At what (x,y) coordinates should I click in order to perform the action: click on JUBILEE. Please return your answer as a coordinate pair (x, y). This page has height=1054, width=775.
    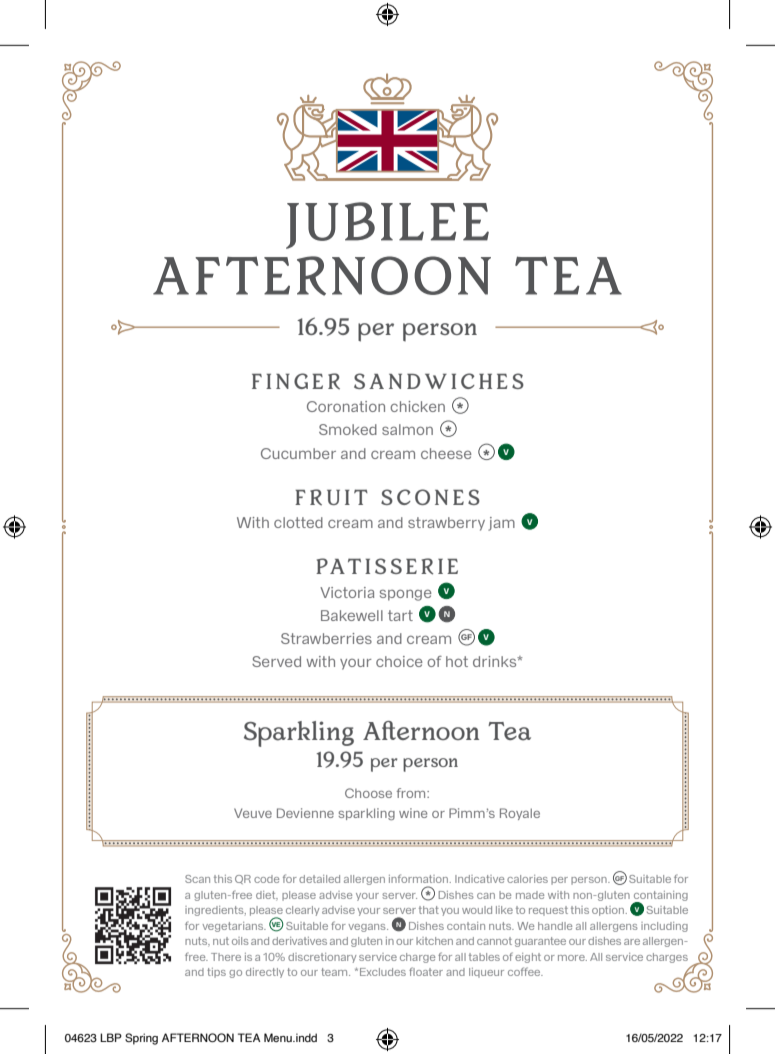
    Looking at the image, I should click on (387, 225).
